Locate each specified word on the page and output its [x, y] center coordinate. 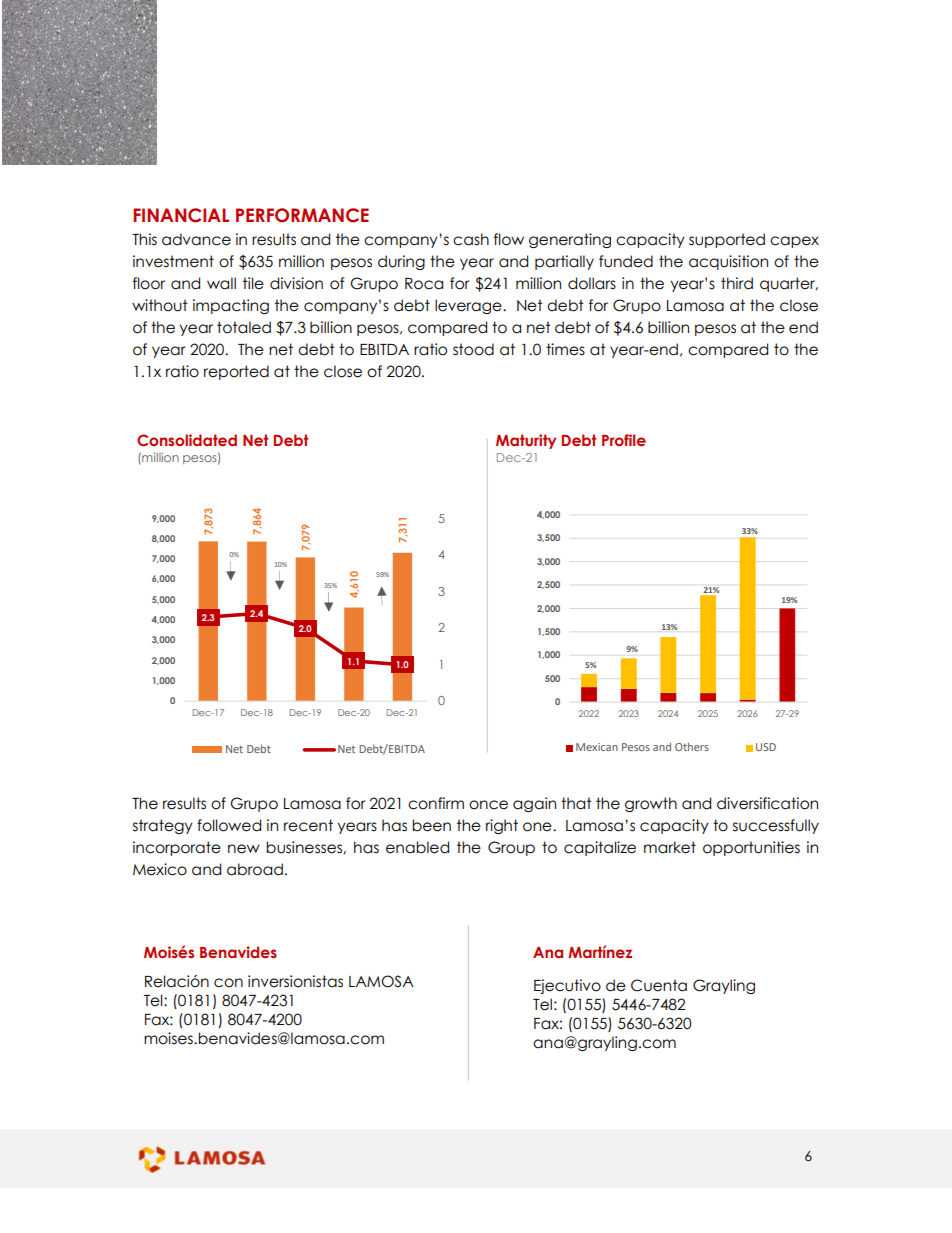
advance [196, 239]
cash [471, 239]
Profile [624, 440]
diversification [767, 803]
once [488, 805]
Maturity [526, 441]
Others [692, 746]
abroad [255, 869]
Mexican [597, 747]
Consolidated [187, 440]
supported [727, 240]
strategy [163, 826]
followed [229, 825]
